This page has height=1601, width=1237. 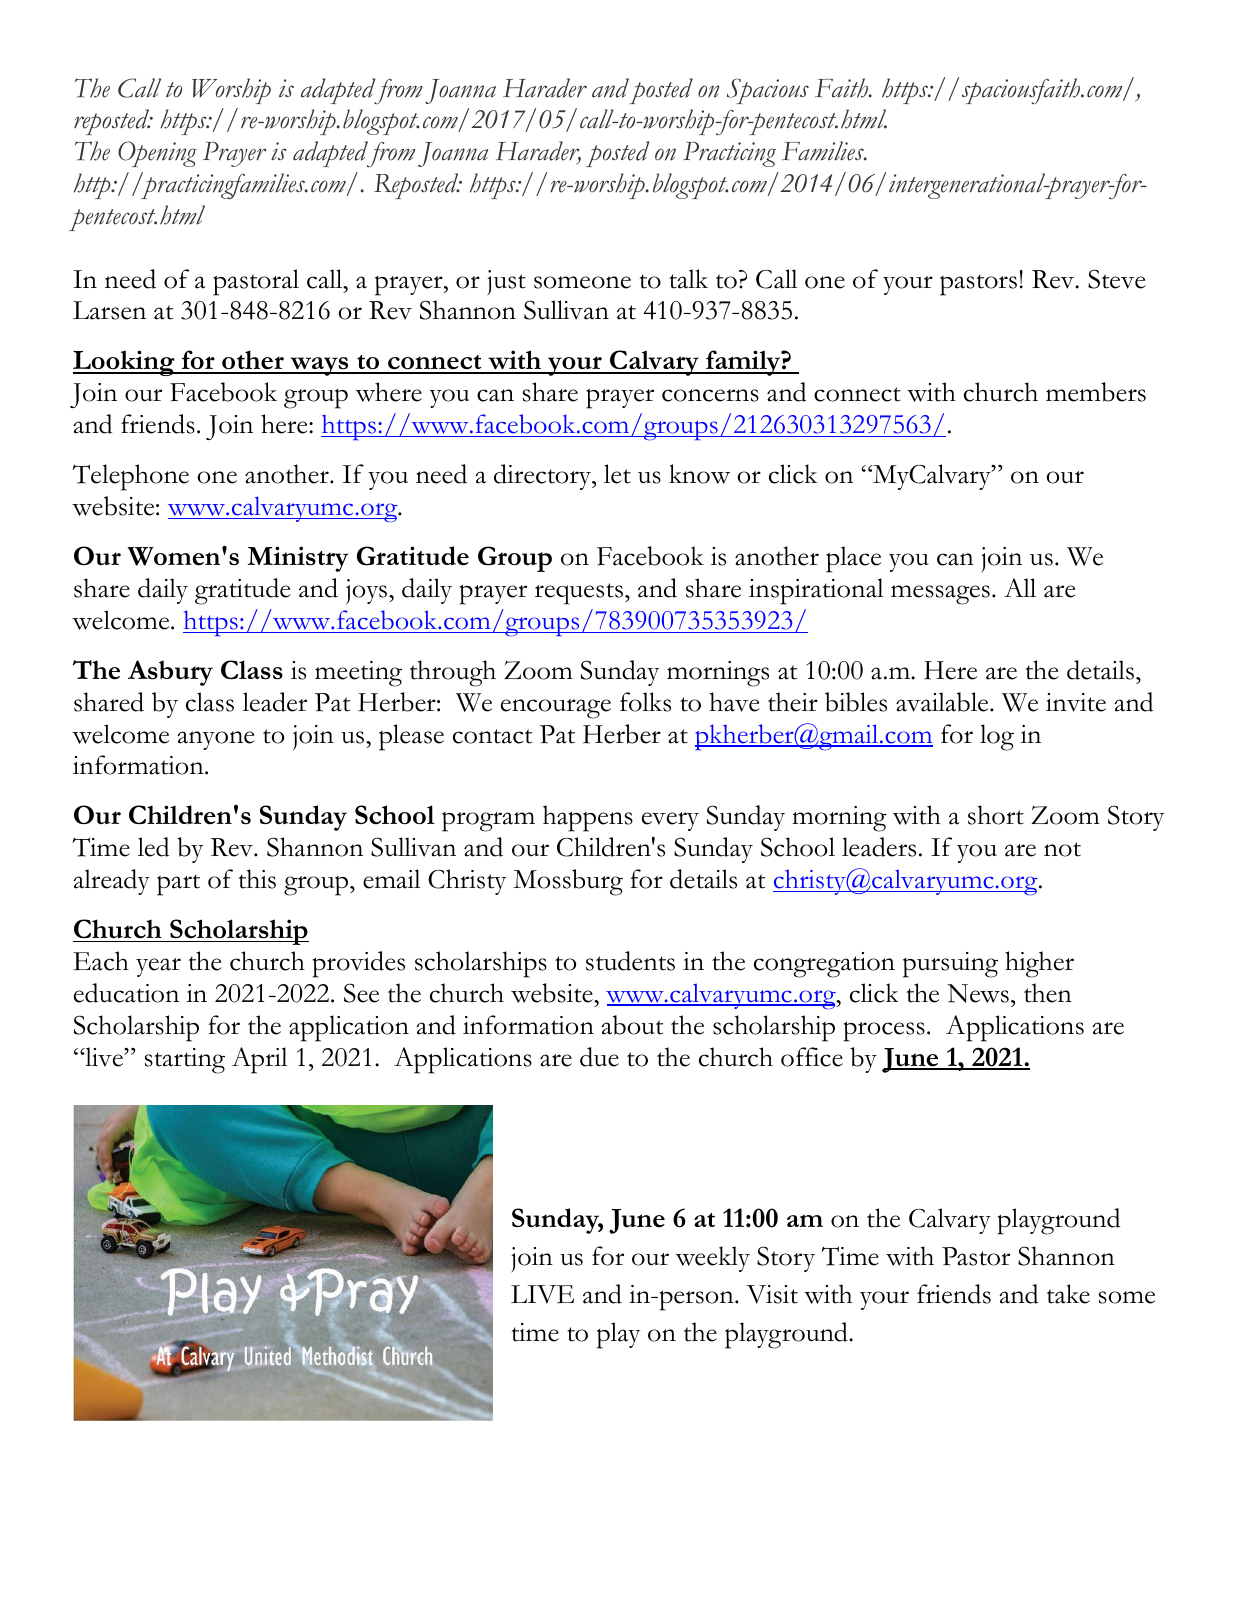 What do you see at coordinates (940, 595) in the page?
I see `messages` at bounding box center [940, 595].
